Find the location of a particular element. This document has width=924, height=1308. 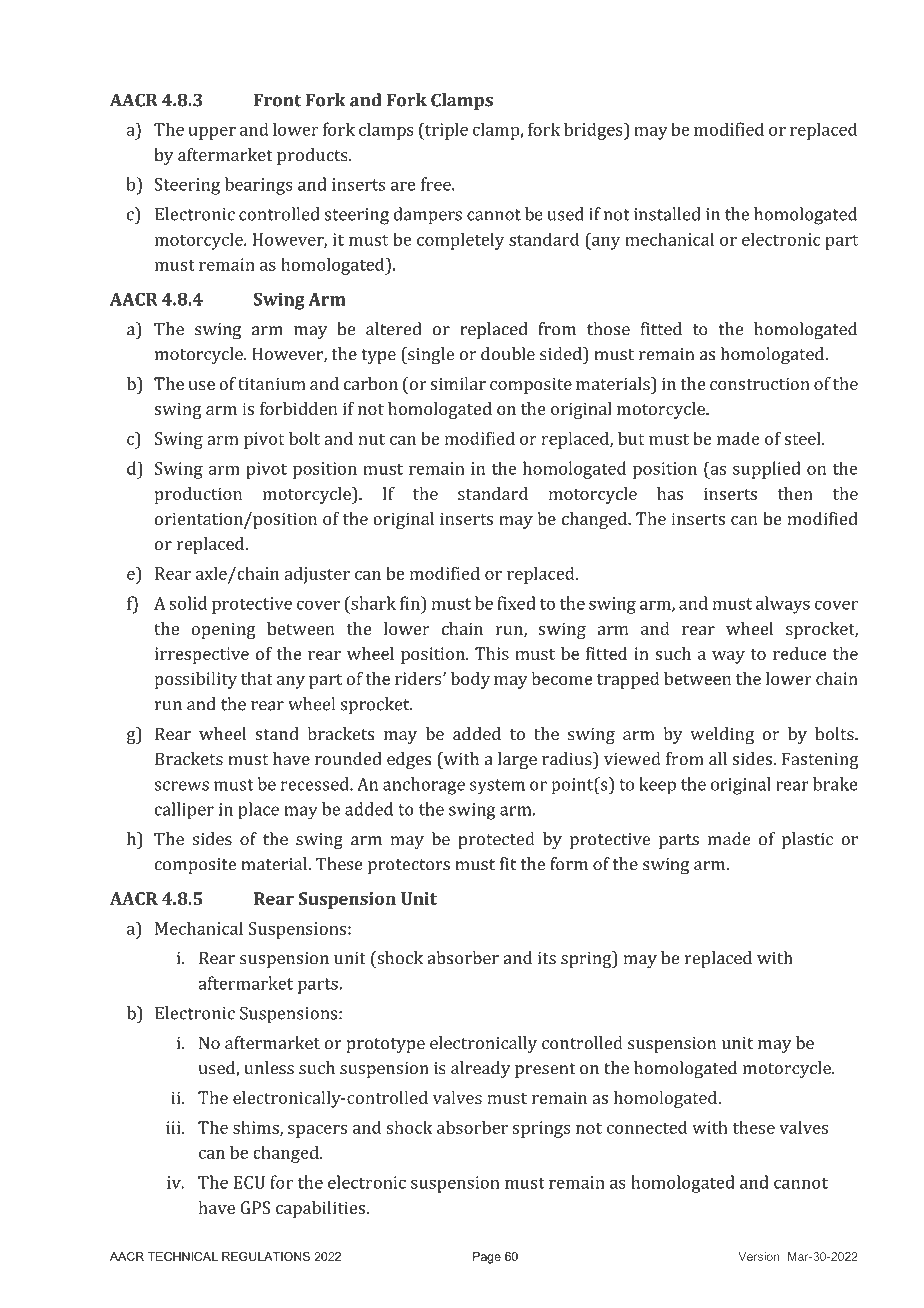

production is located at coordinates (198, 495).
